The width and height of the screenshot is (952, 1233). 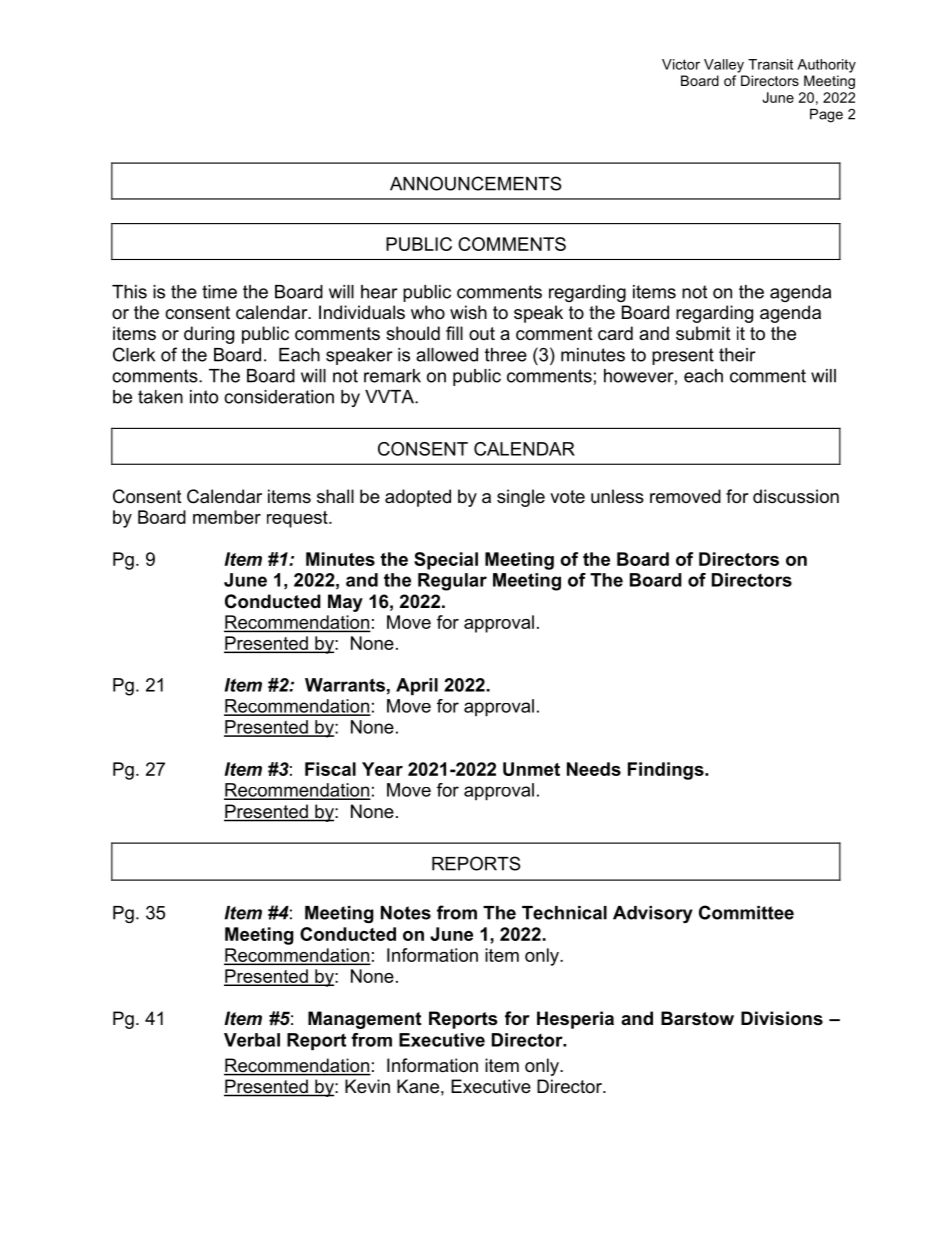 I want to click on Verbal, so click(x=252, y=1040).
